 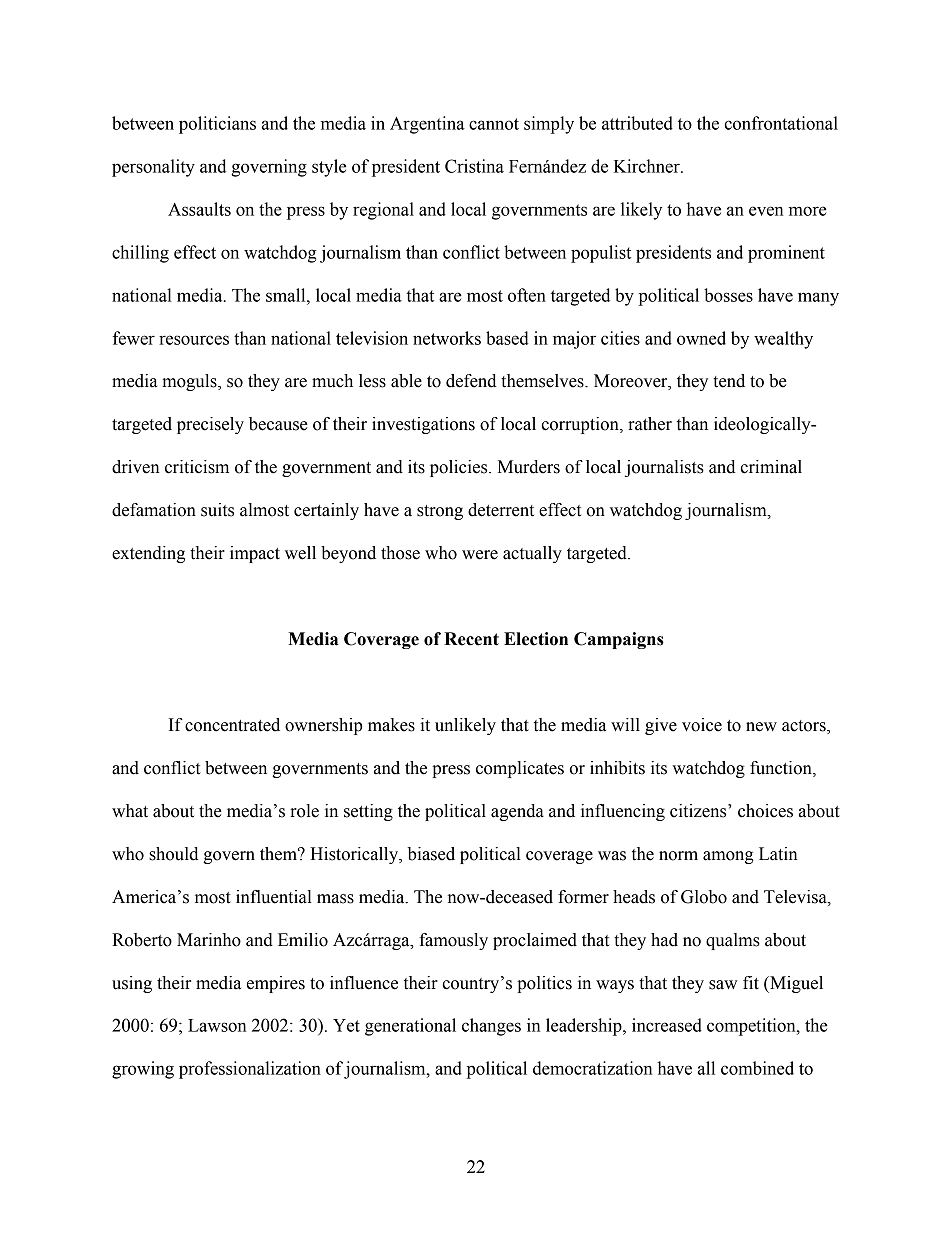 I want to click on complicates, so click(x=520, y=769).
